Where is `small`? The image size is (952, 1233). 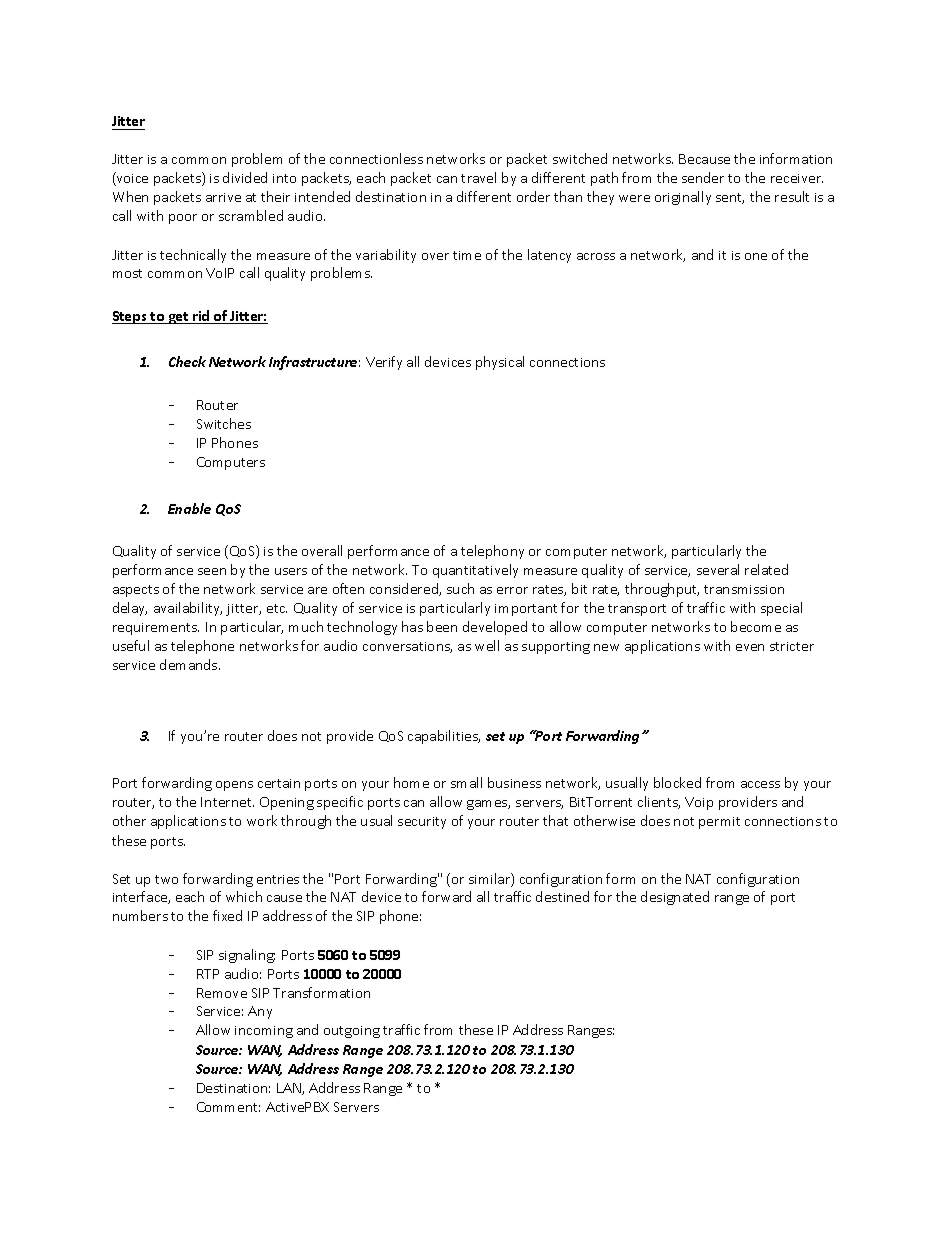
small is located at coordinates (466, 782).
